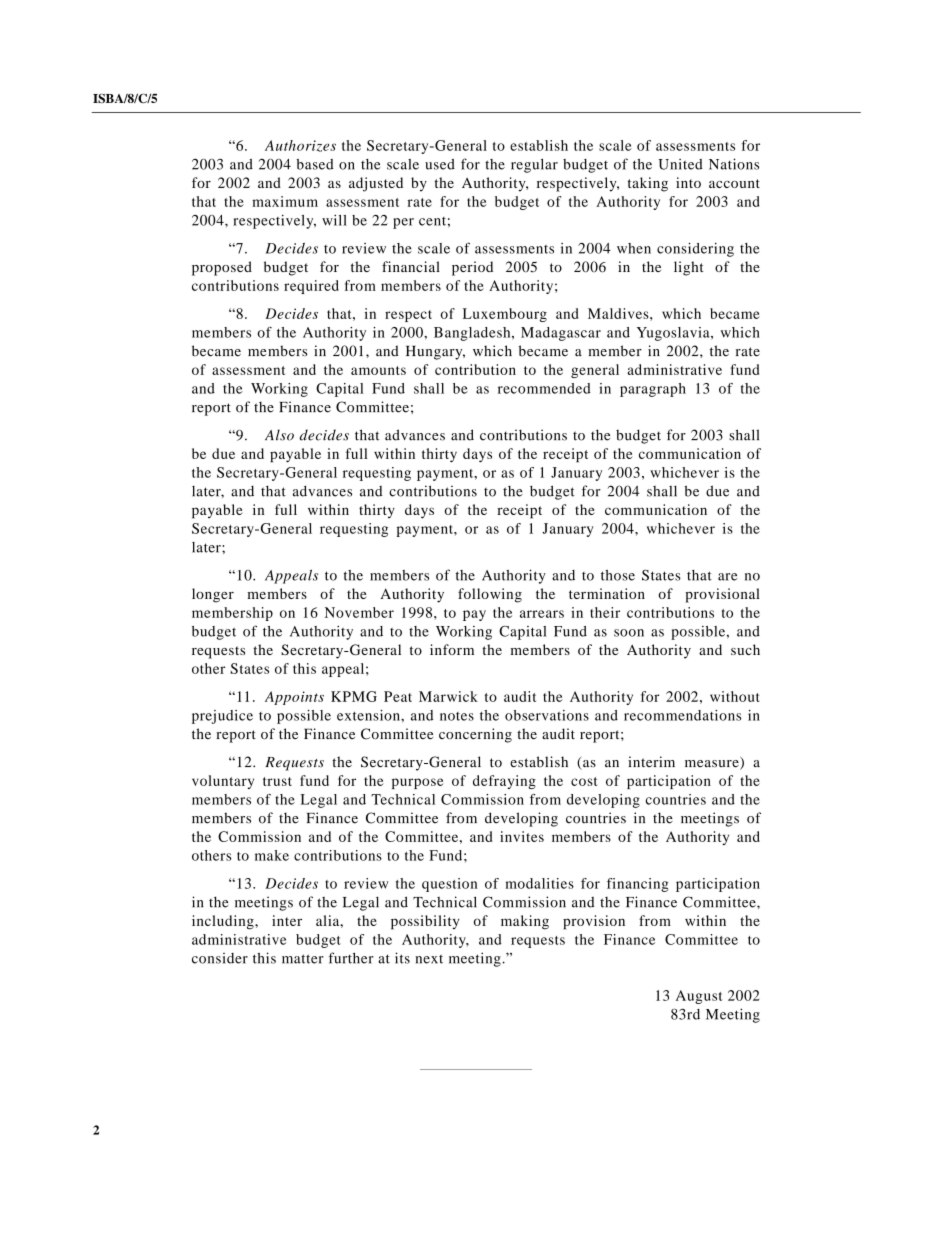 The height and width of the screenshot is (1233, 952). What do you see at coordinates (544, 388) in the screenshot?
I see `recommended` at bounding box center [544, 388].
